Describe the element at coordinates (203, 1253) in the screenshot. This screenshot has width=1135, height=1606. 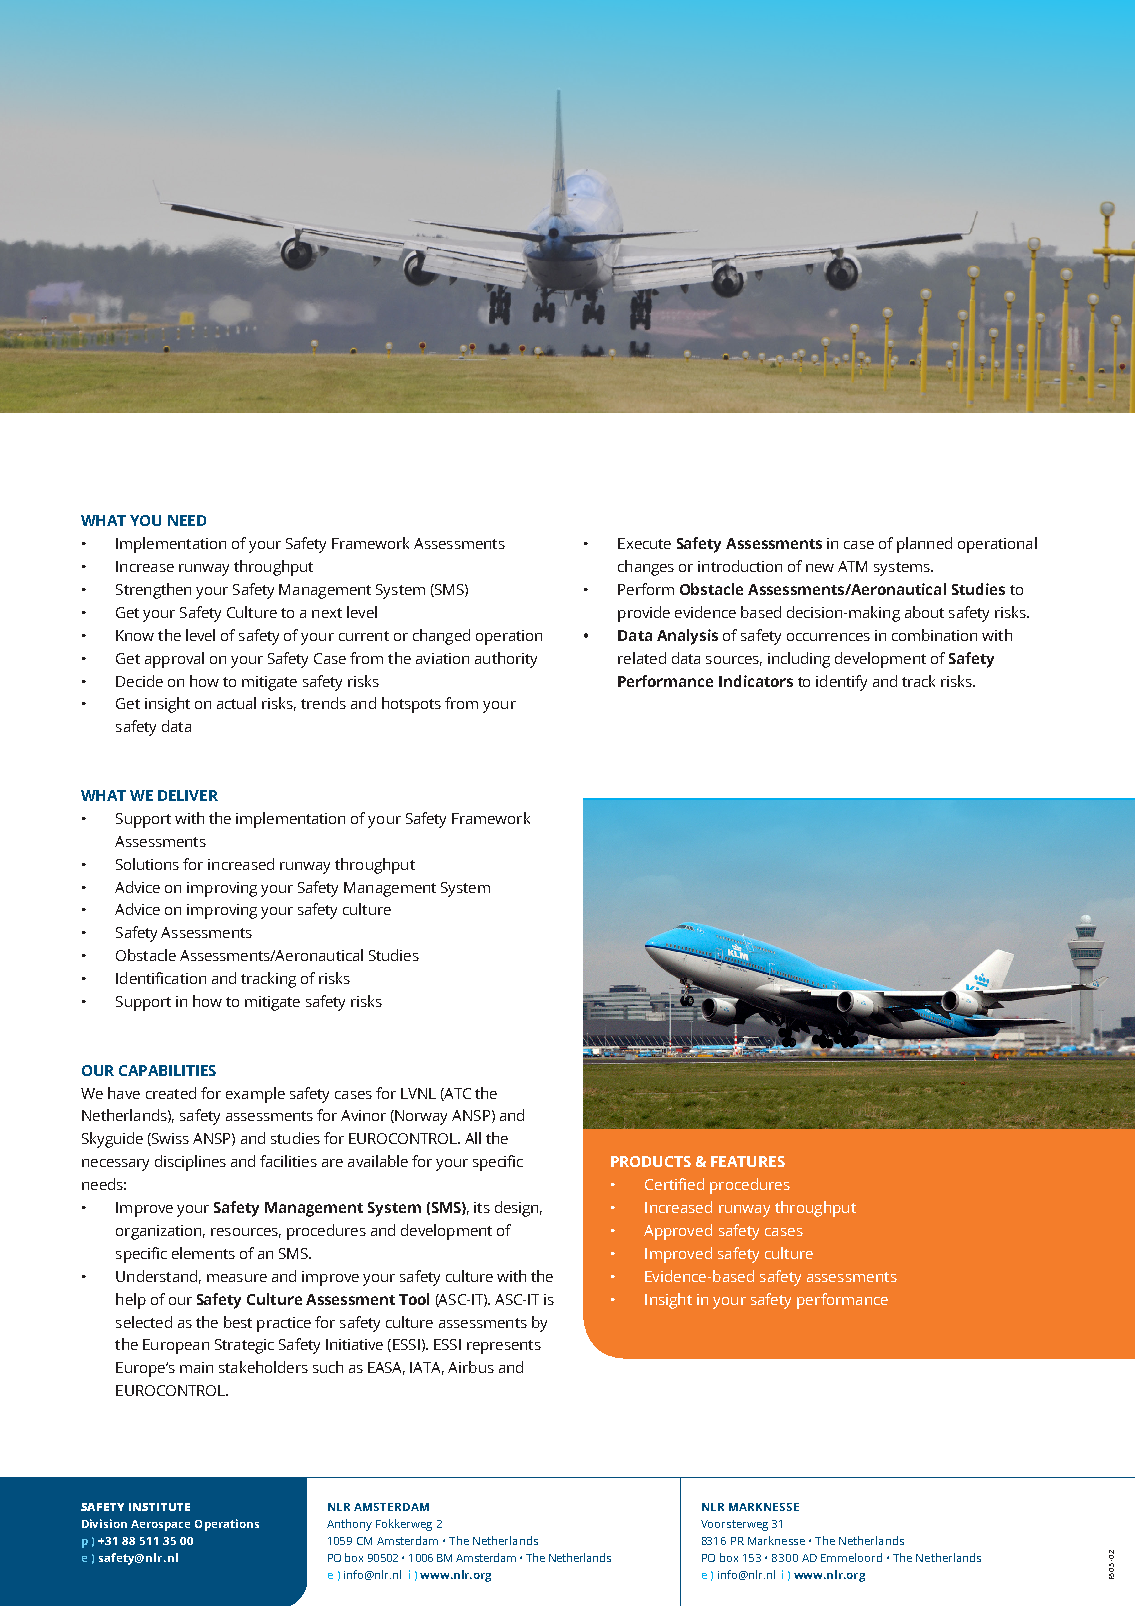
I see `elements` at that location.
